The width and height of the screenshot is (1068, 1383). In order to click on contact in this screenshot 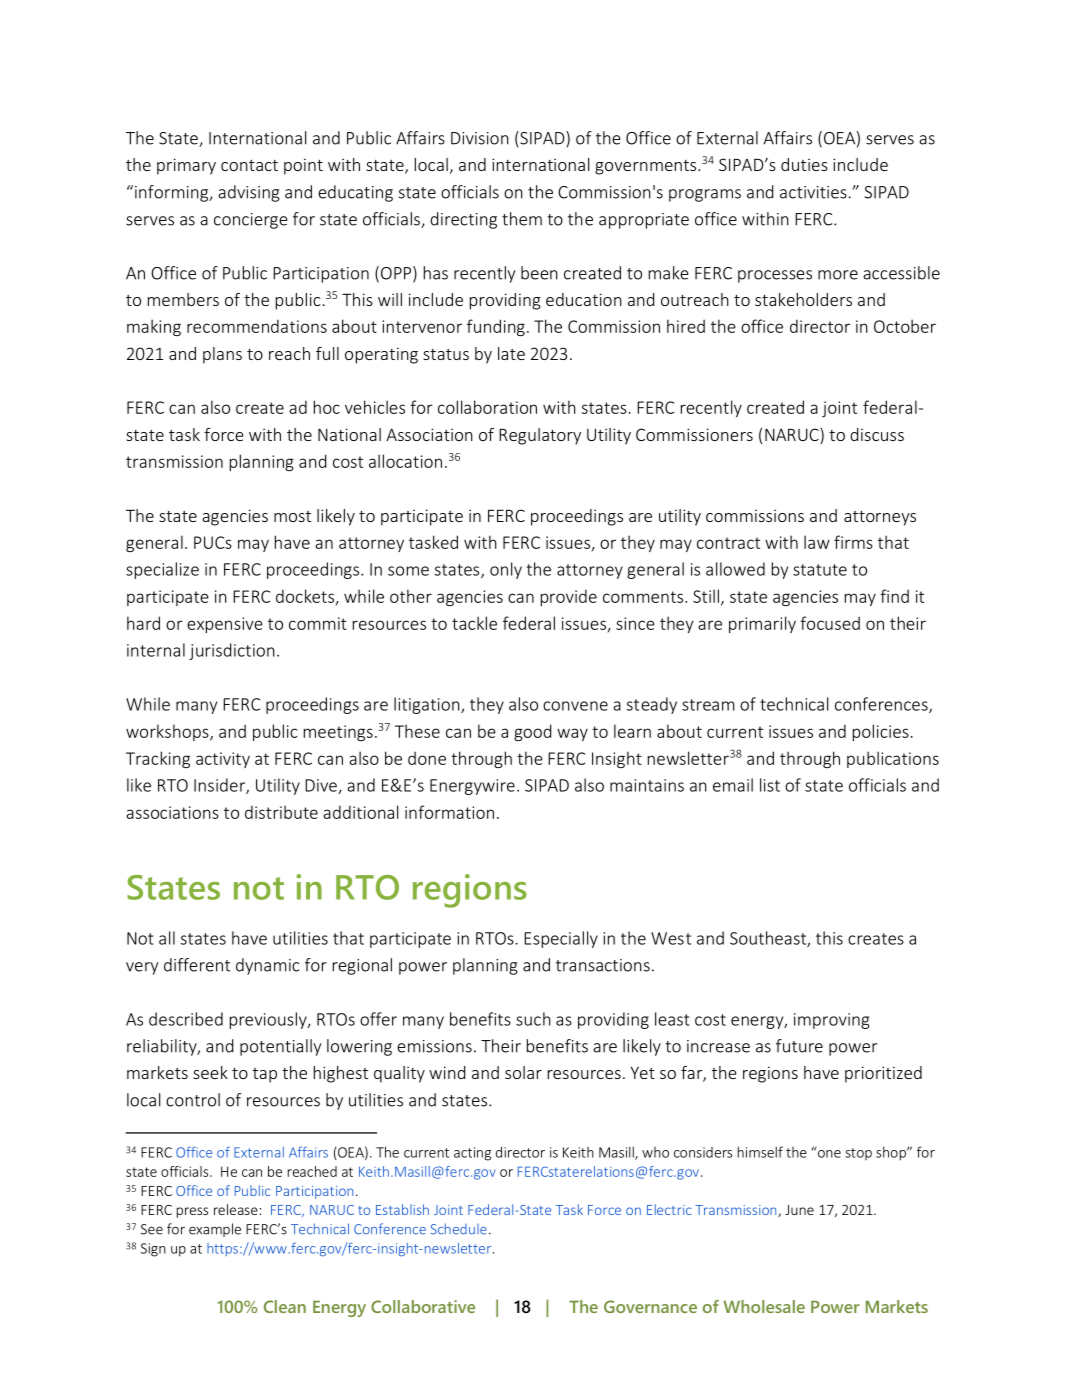, I will do `click(249, 165)`.
